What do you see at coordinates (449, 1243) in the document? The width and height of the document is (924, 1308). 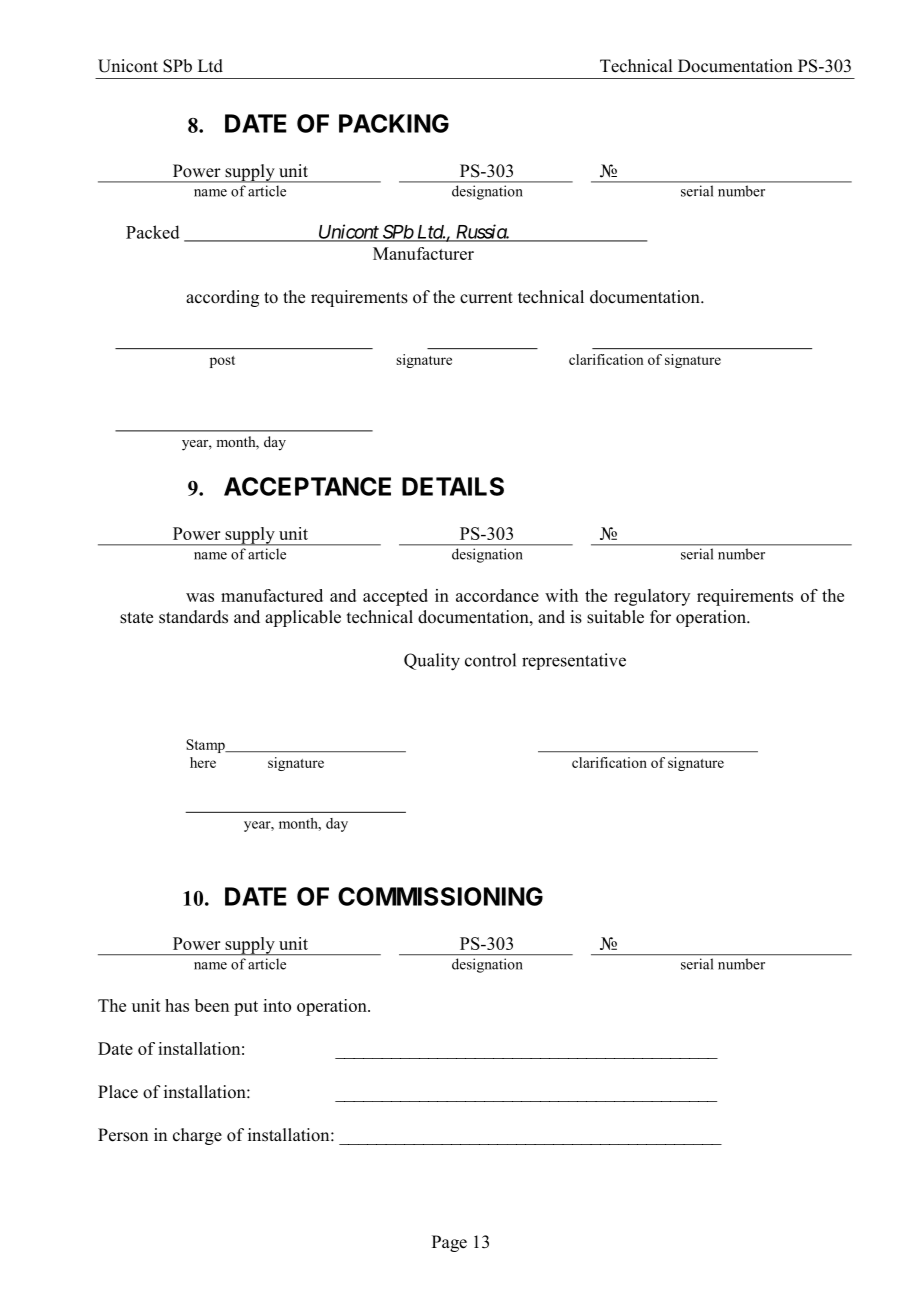 I see `Page` at bounding box center [449, 1243].
